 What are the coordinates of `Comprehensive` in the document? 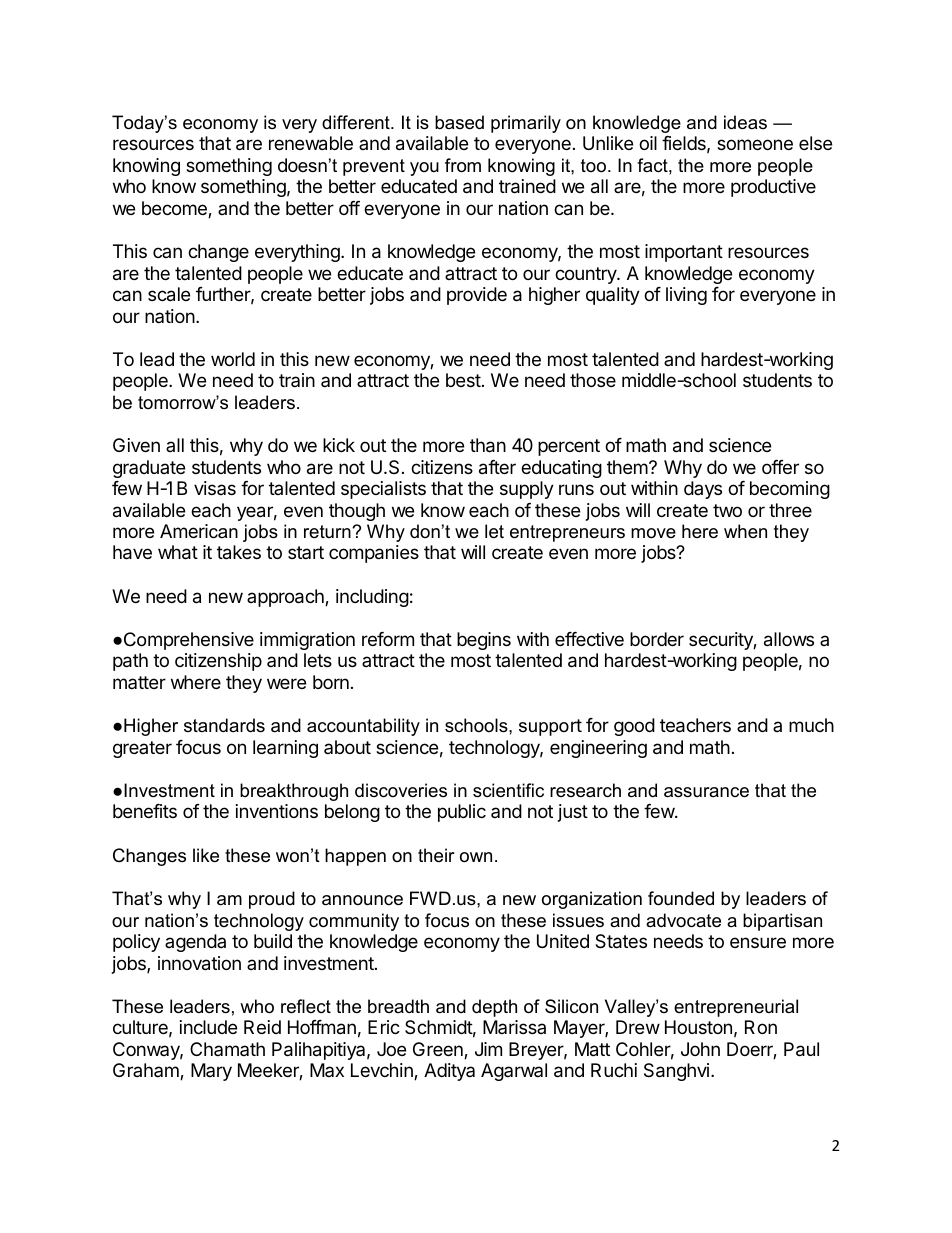 It's located at (189, 641).
